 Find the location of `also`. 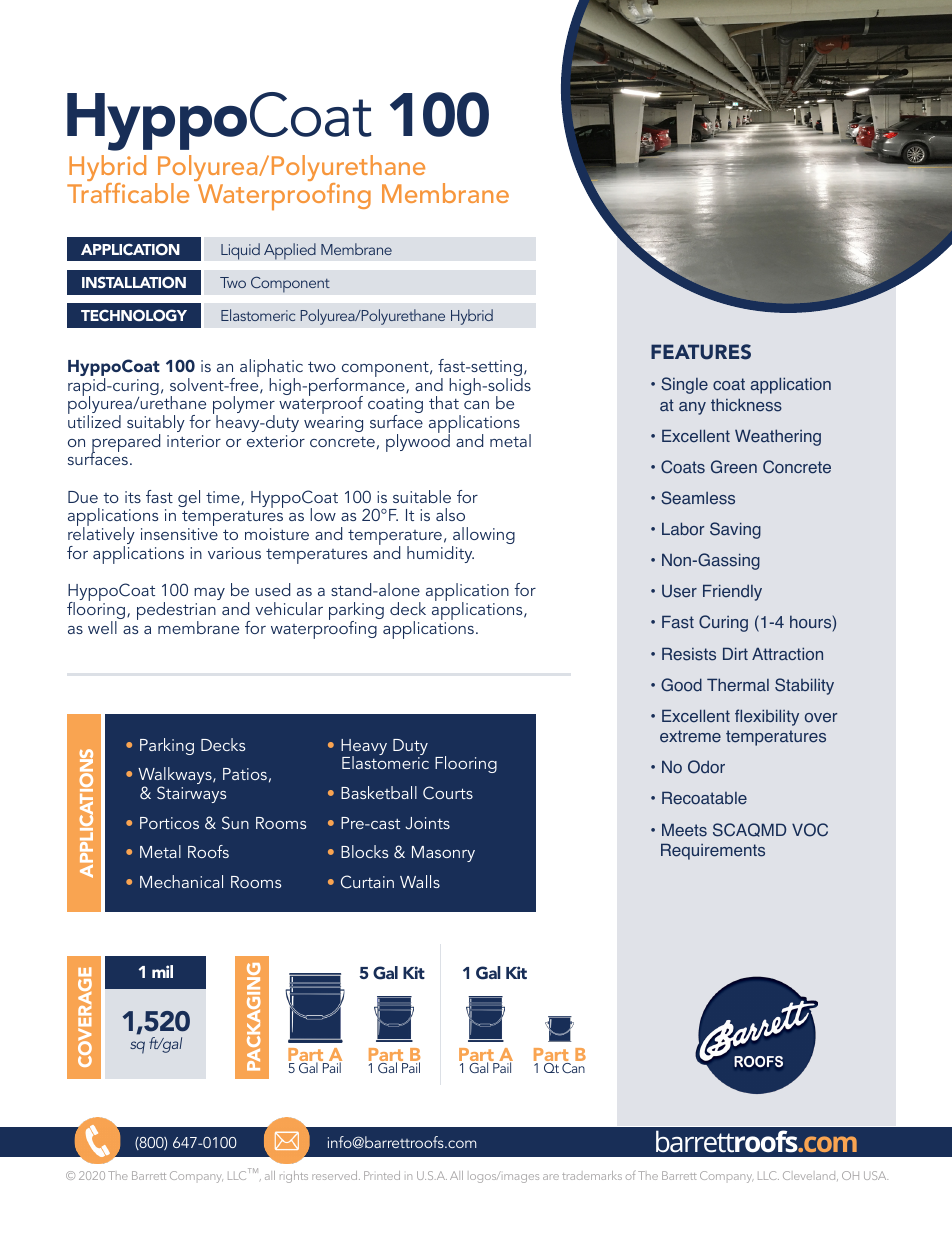

also is located at coordinates (450, 514).
